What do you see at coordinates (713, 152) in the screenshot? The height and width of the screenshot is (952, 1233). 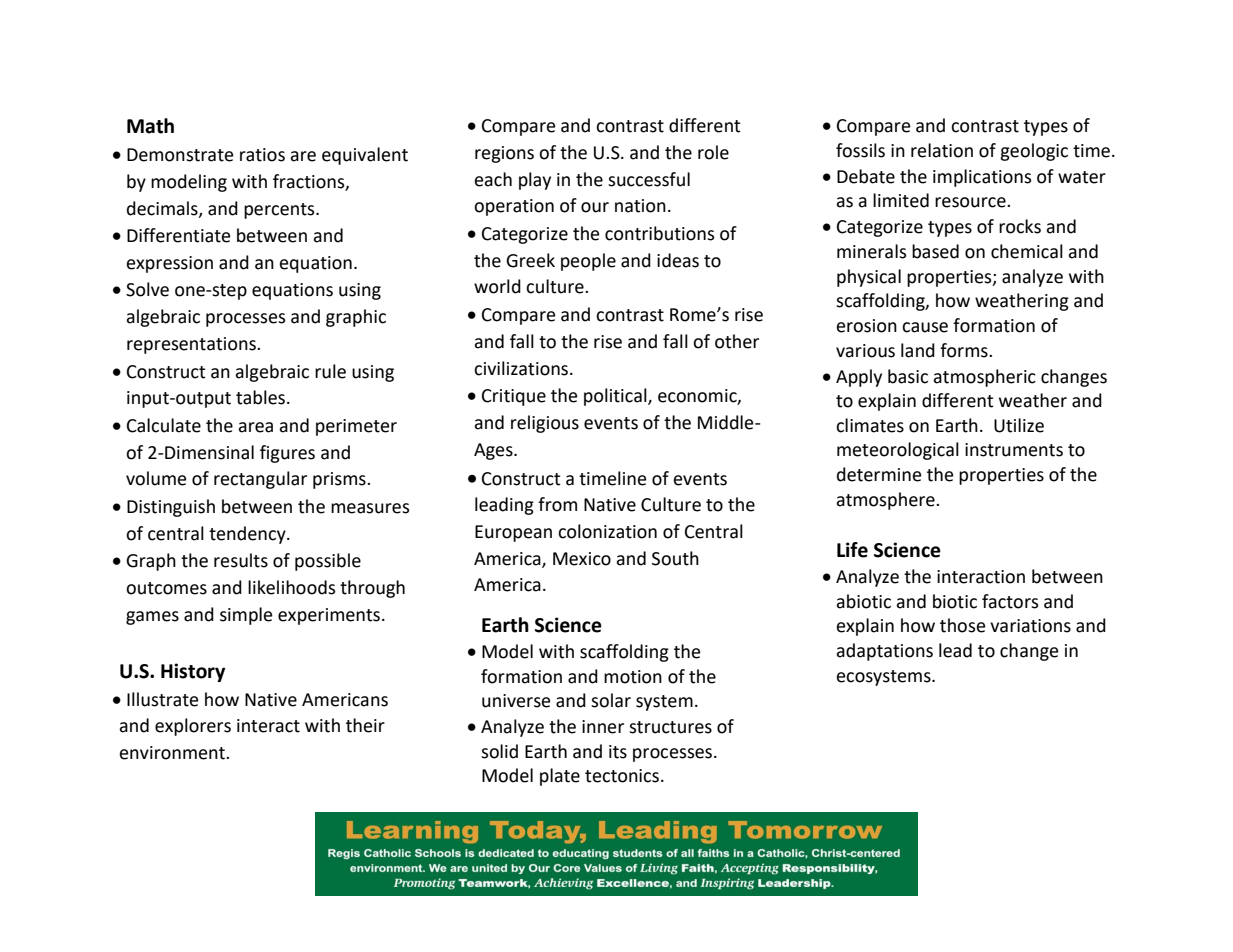 I see `role` at bounding box center [713, 152].
